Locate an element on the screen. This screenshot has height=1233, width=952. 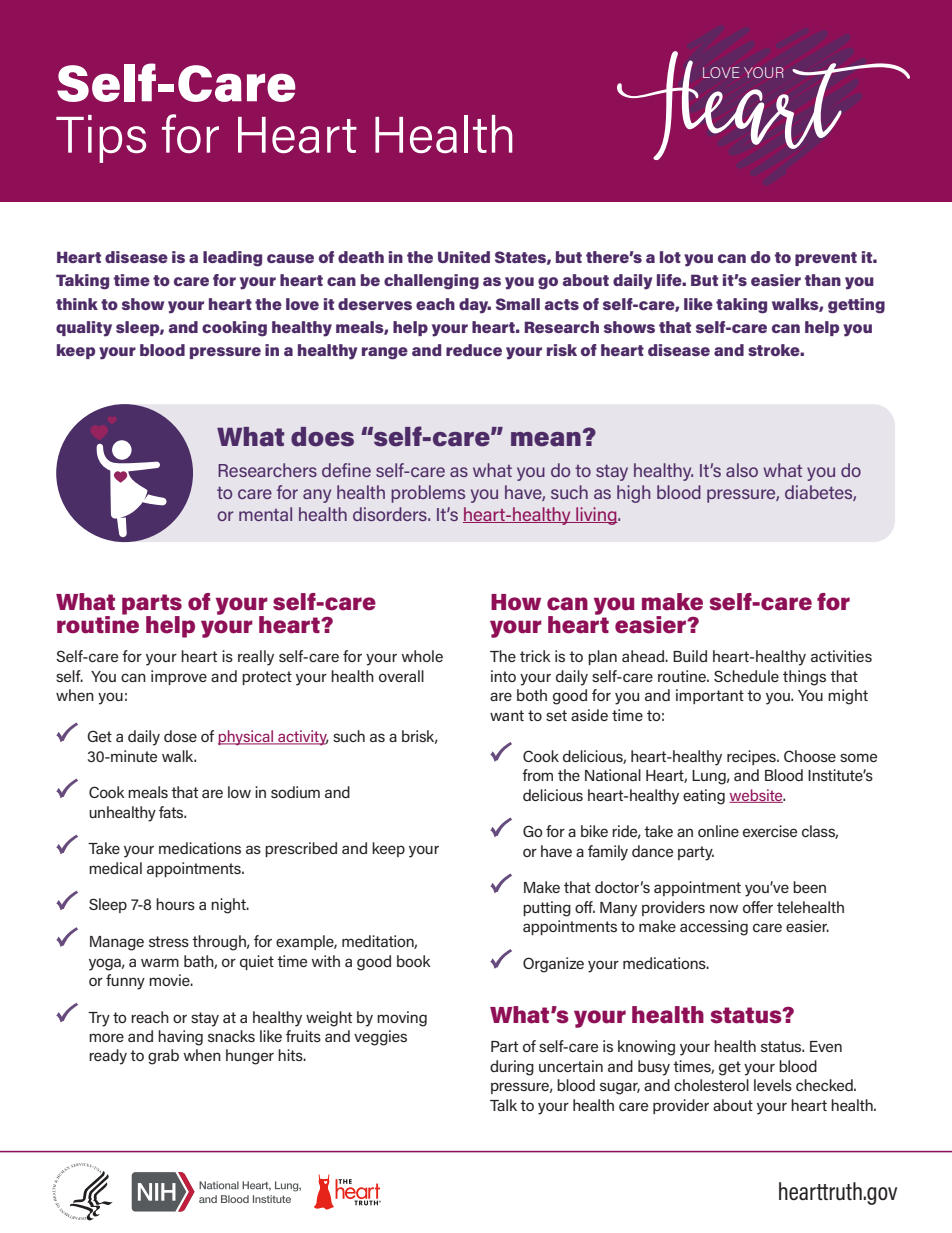
during is located at coordinates (512, 1068).
